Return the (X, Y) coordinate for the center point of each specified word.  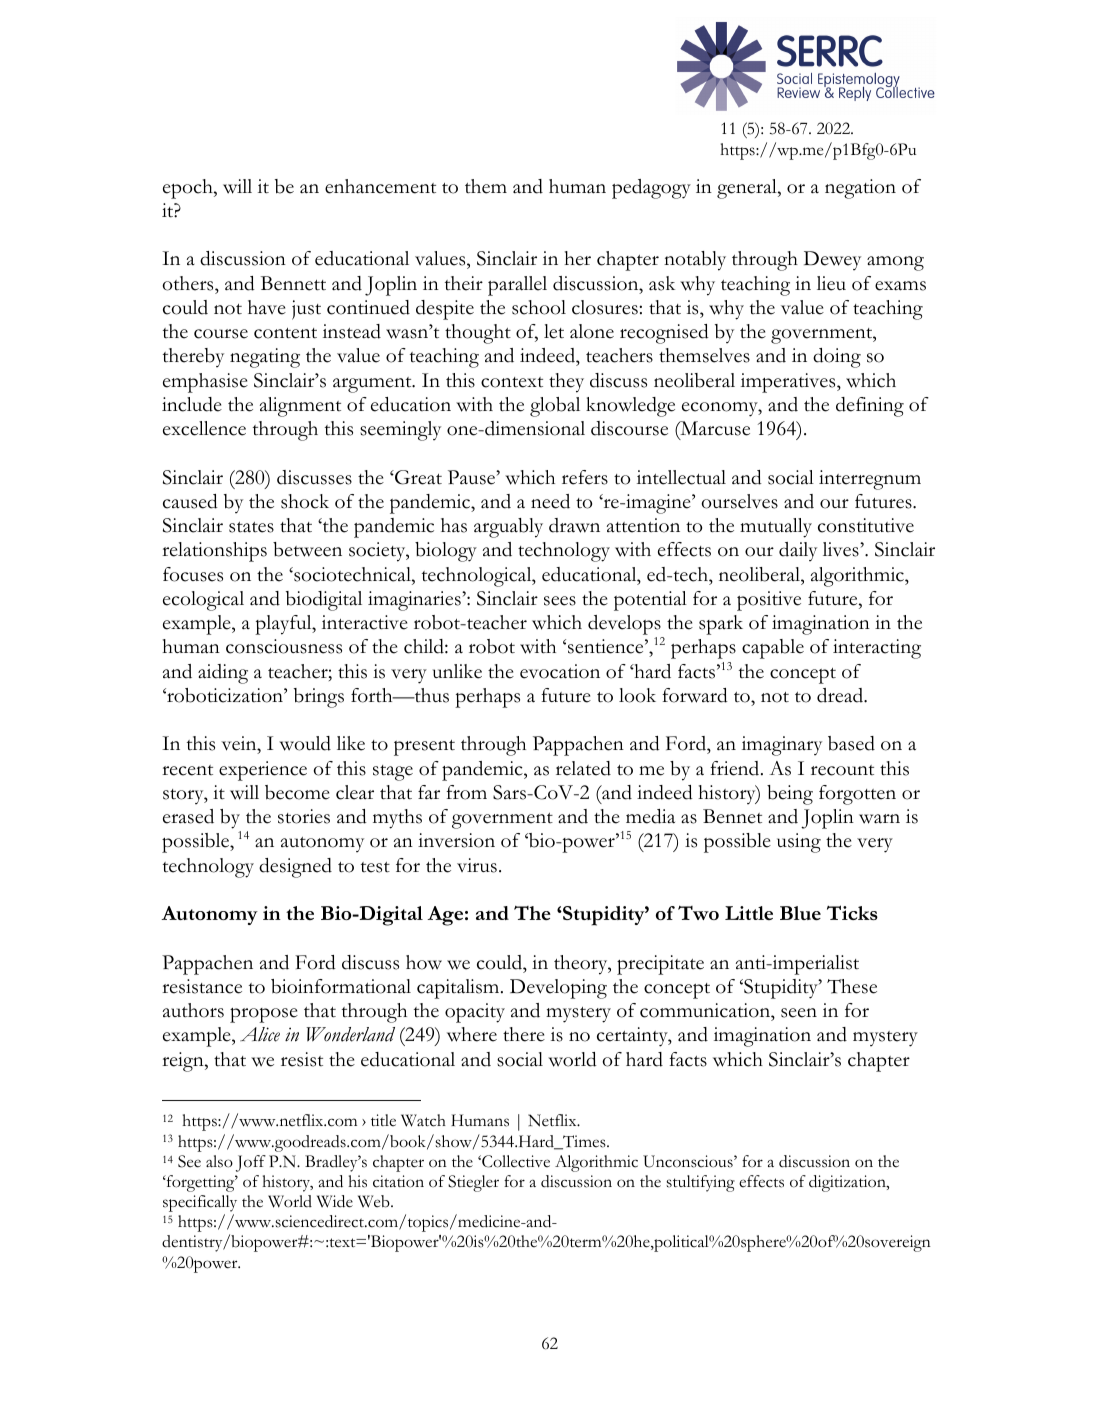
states (251, 527)
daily (798, 551)
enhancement (380, 186)
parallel (517, 286)
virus (477, 865)
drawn (574, 525)
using (799, 843)
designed (295, 868)
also (219, 1161)
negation (860, 189)
